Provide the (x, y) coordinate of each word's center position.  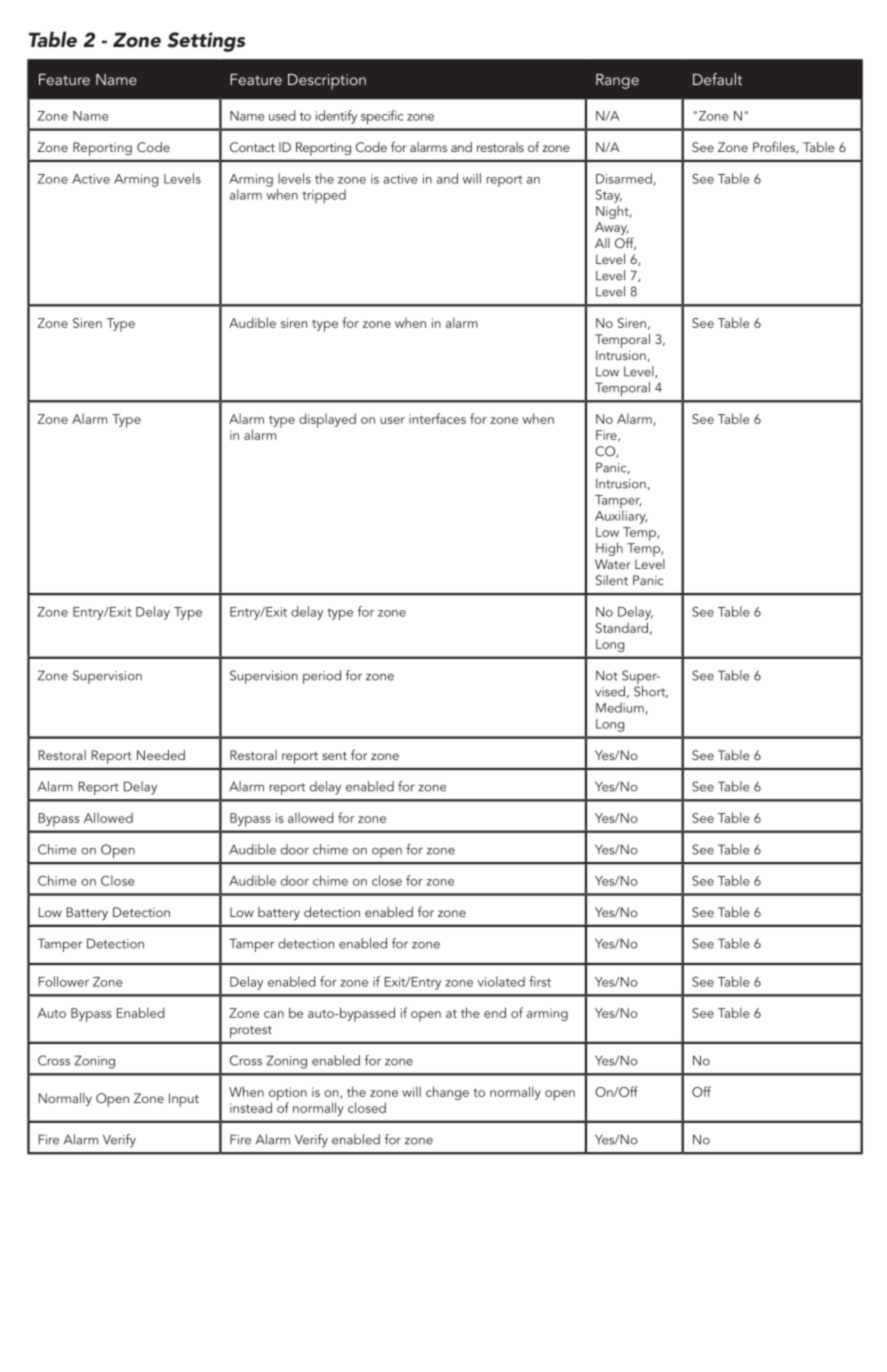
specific (382, 117)
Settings (206, 42)
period (322, 677)
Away (612, 228)
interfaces (437, 418)
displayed (327, 420)
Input (184, 1100)
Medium (620, 707)
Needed (161, 755)
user (392, 420)
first (540, 981)
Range (617, 81)
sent (334, 756)
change (447, 1093)
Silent (612, 580)
